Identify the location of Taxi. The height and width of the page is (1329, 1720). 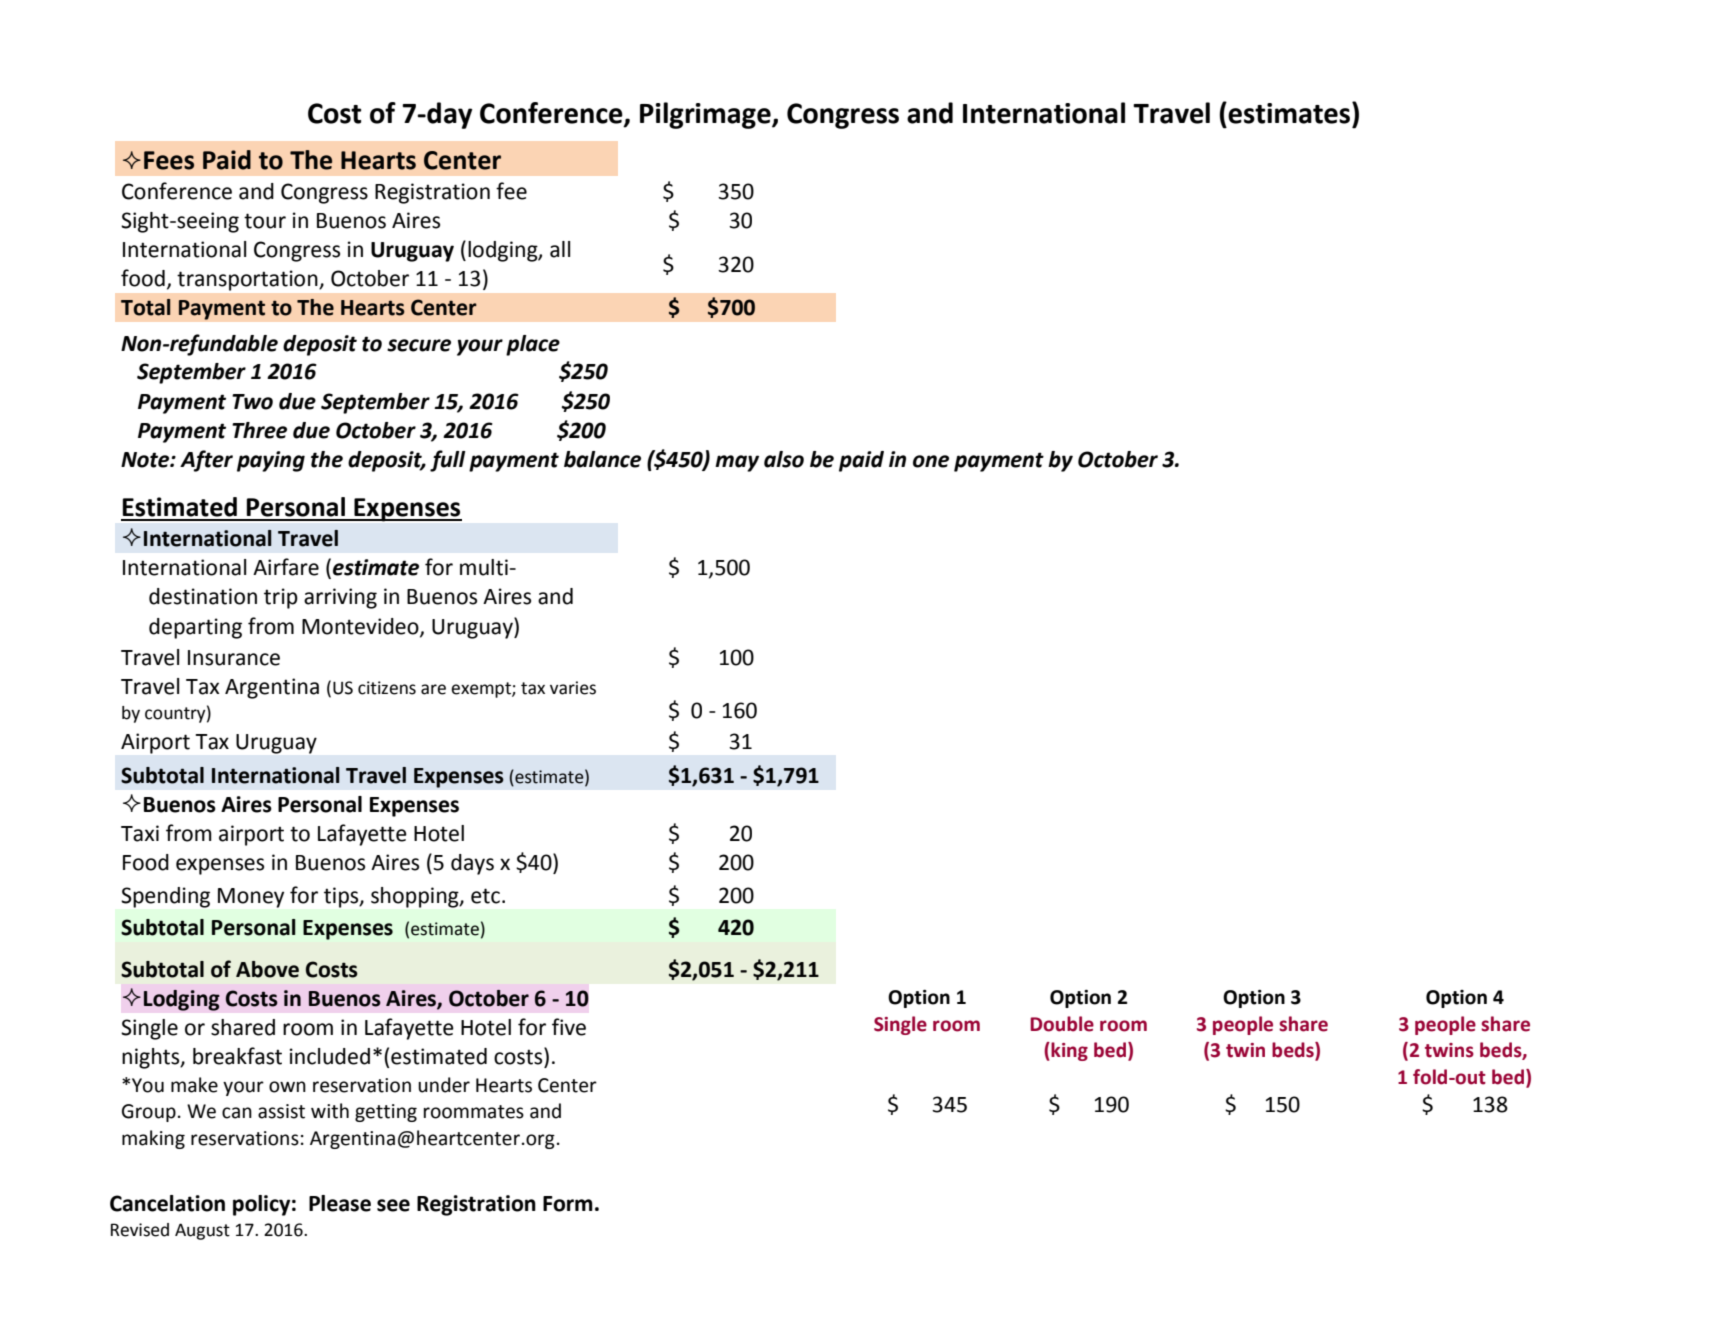
(140, 833).
